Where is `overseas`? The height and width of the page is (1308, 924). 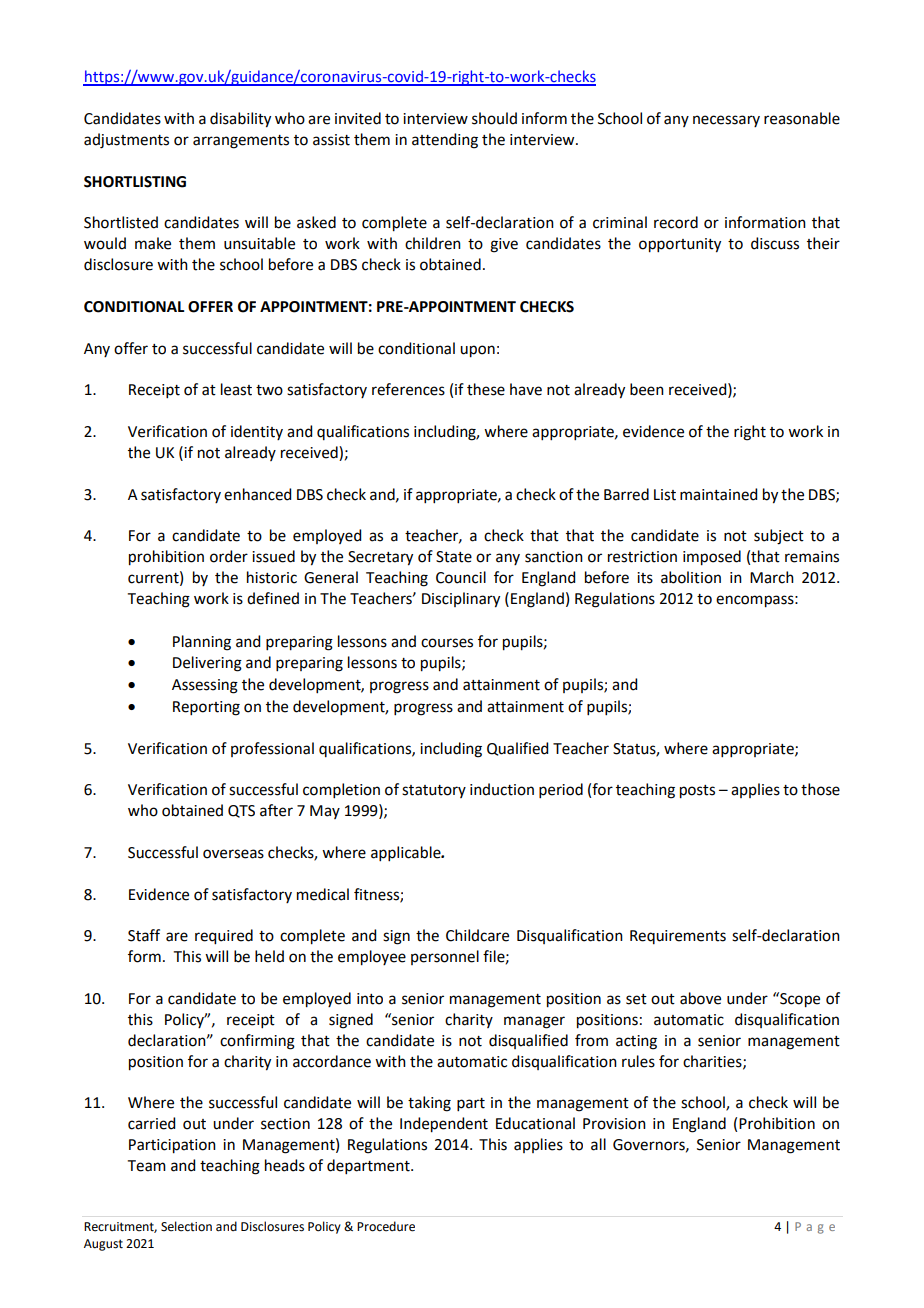
overseas is located at coordinates (233, 854).
